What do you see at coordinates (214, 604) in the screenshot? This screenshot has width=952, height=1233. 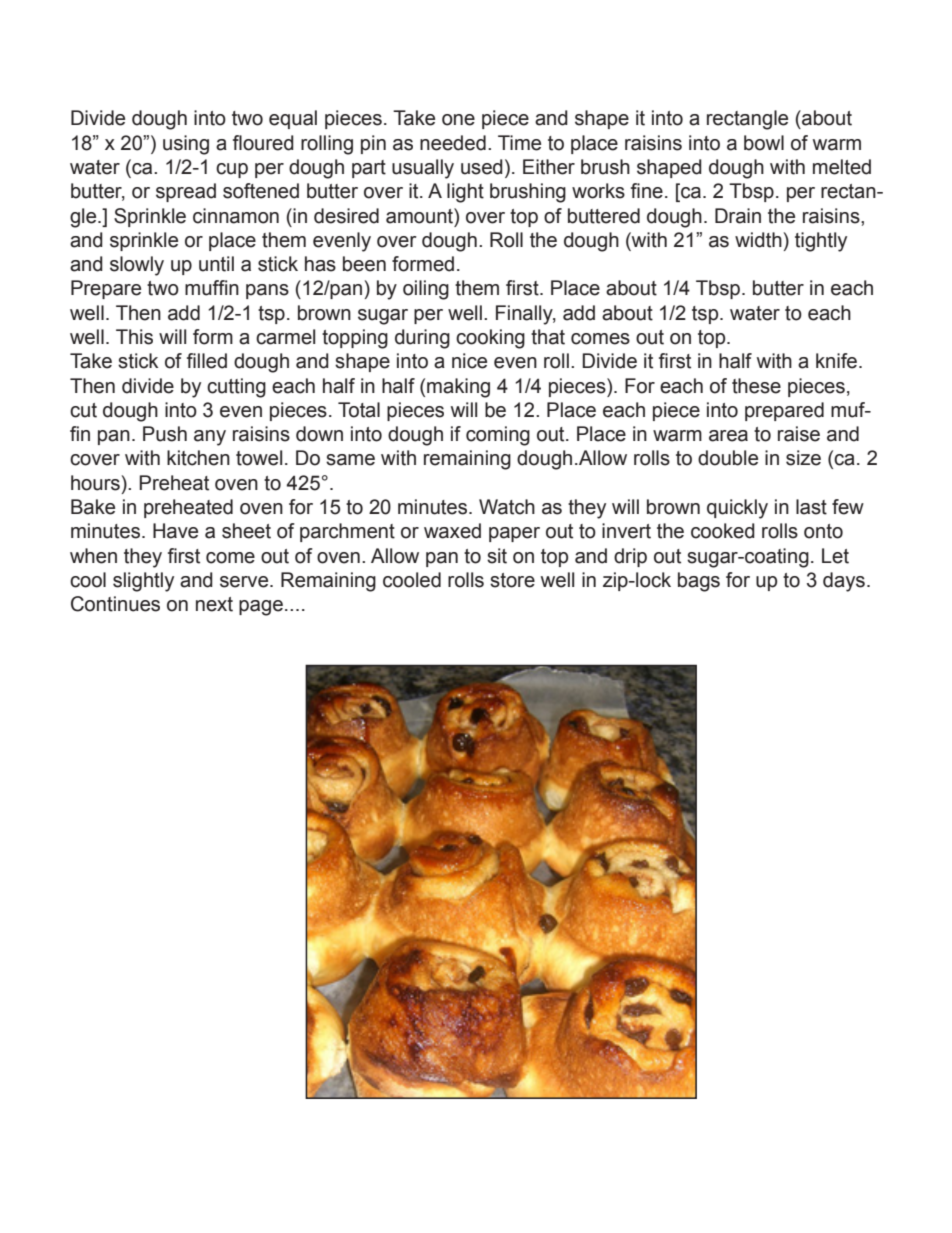 I see `next` at bounding box center [214, 604].
